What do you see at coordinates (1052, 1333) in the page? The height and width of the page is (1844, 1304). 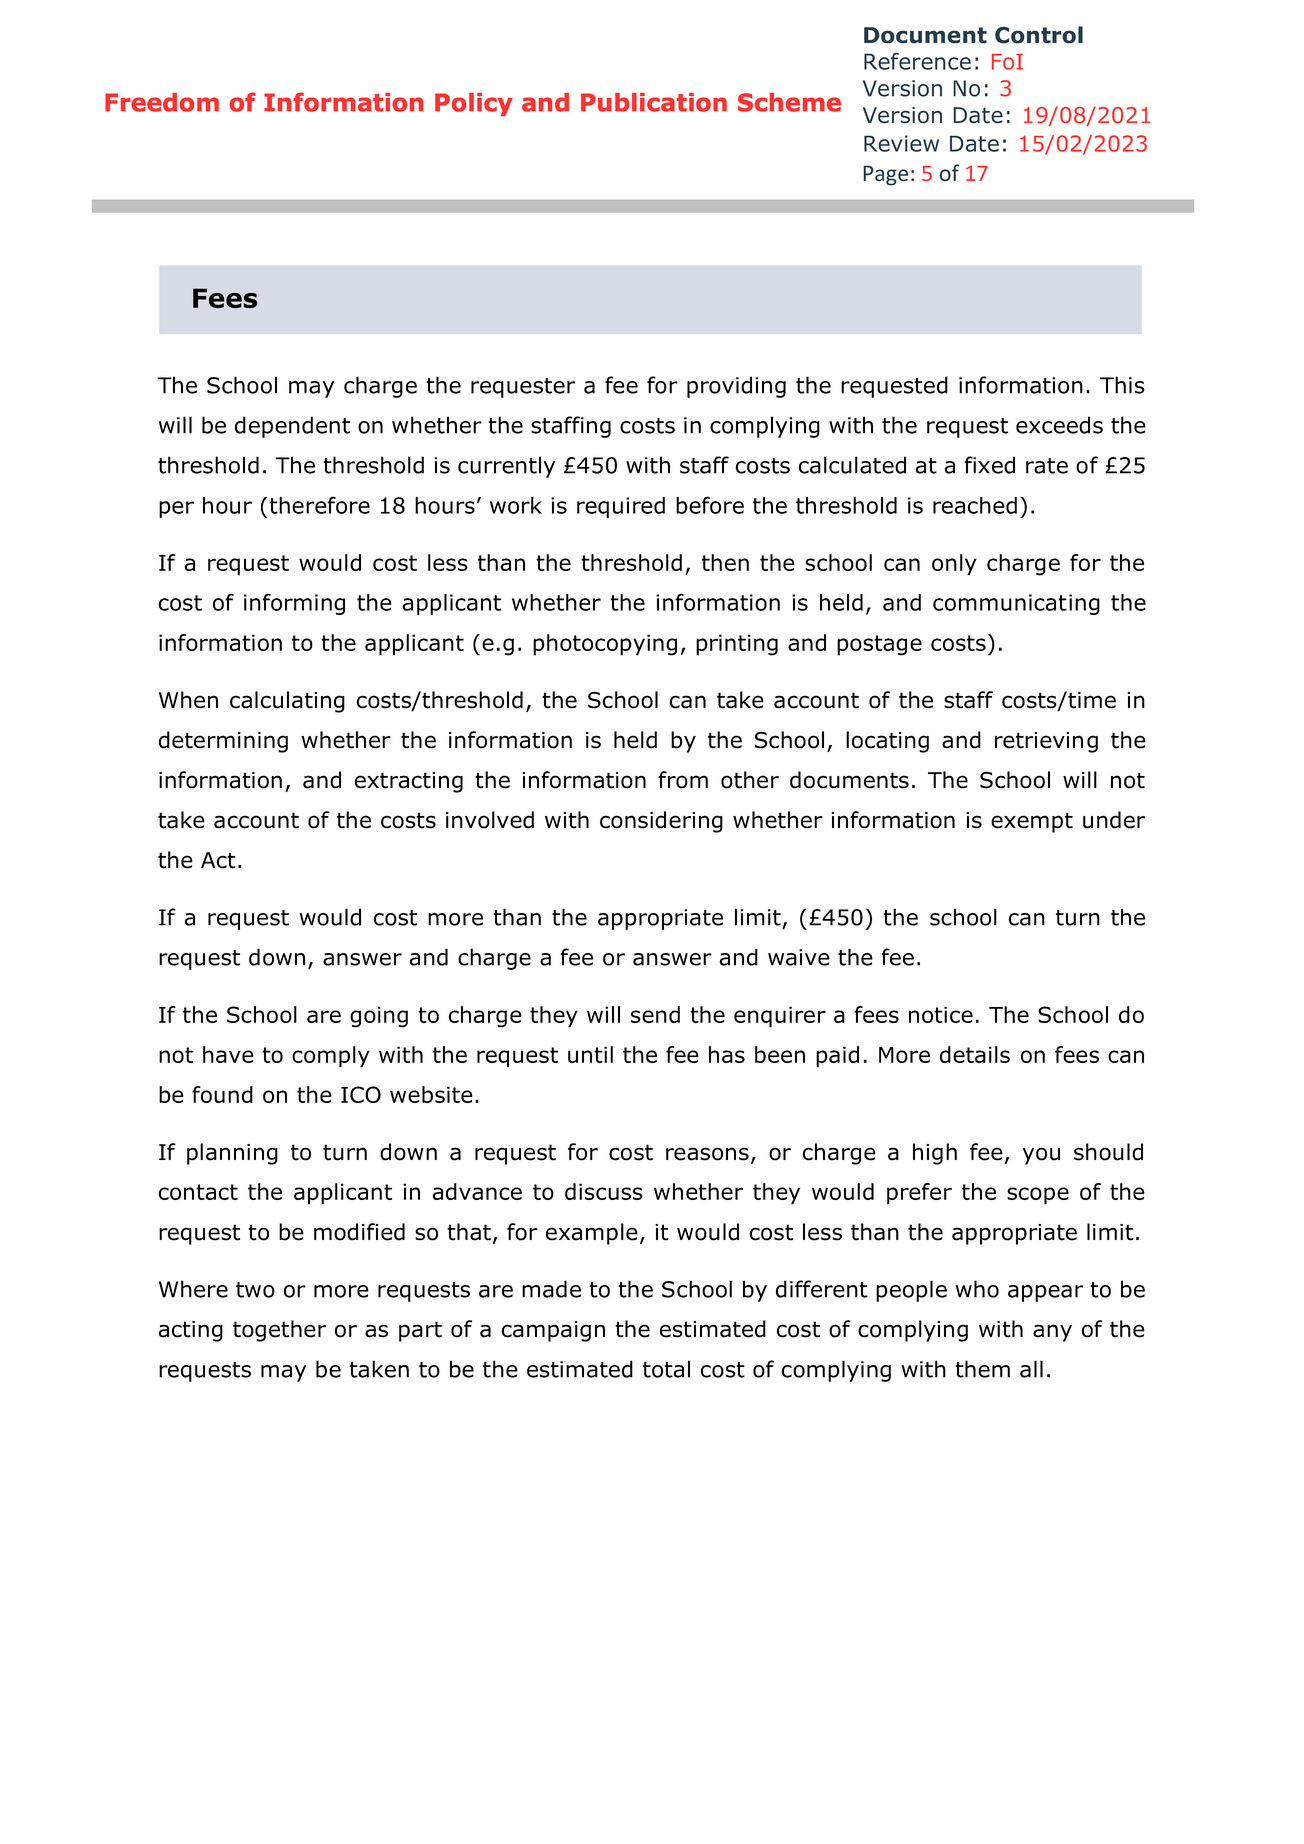 I see `any` at bounding box center [1052, 1333].
